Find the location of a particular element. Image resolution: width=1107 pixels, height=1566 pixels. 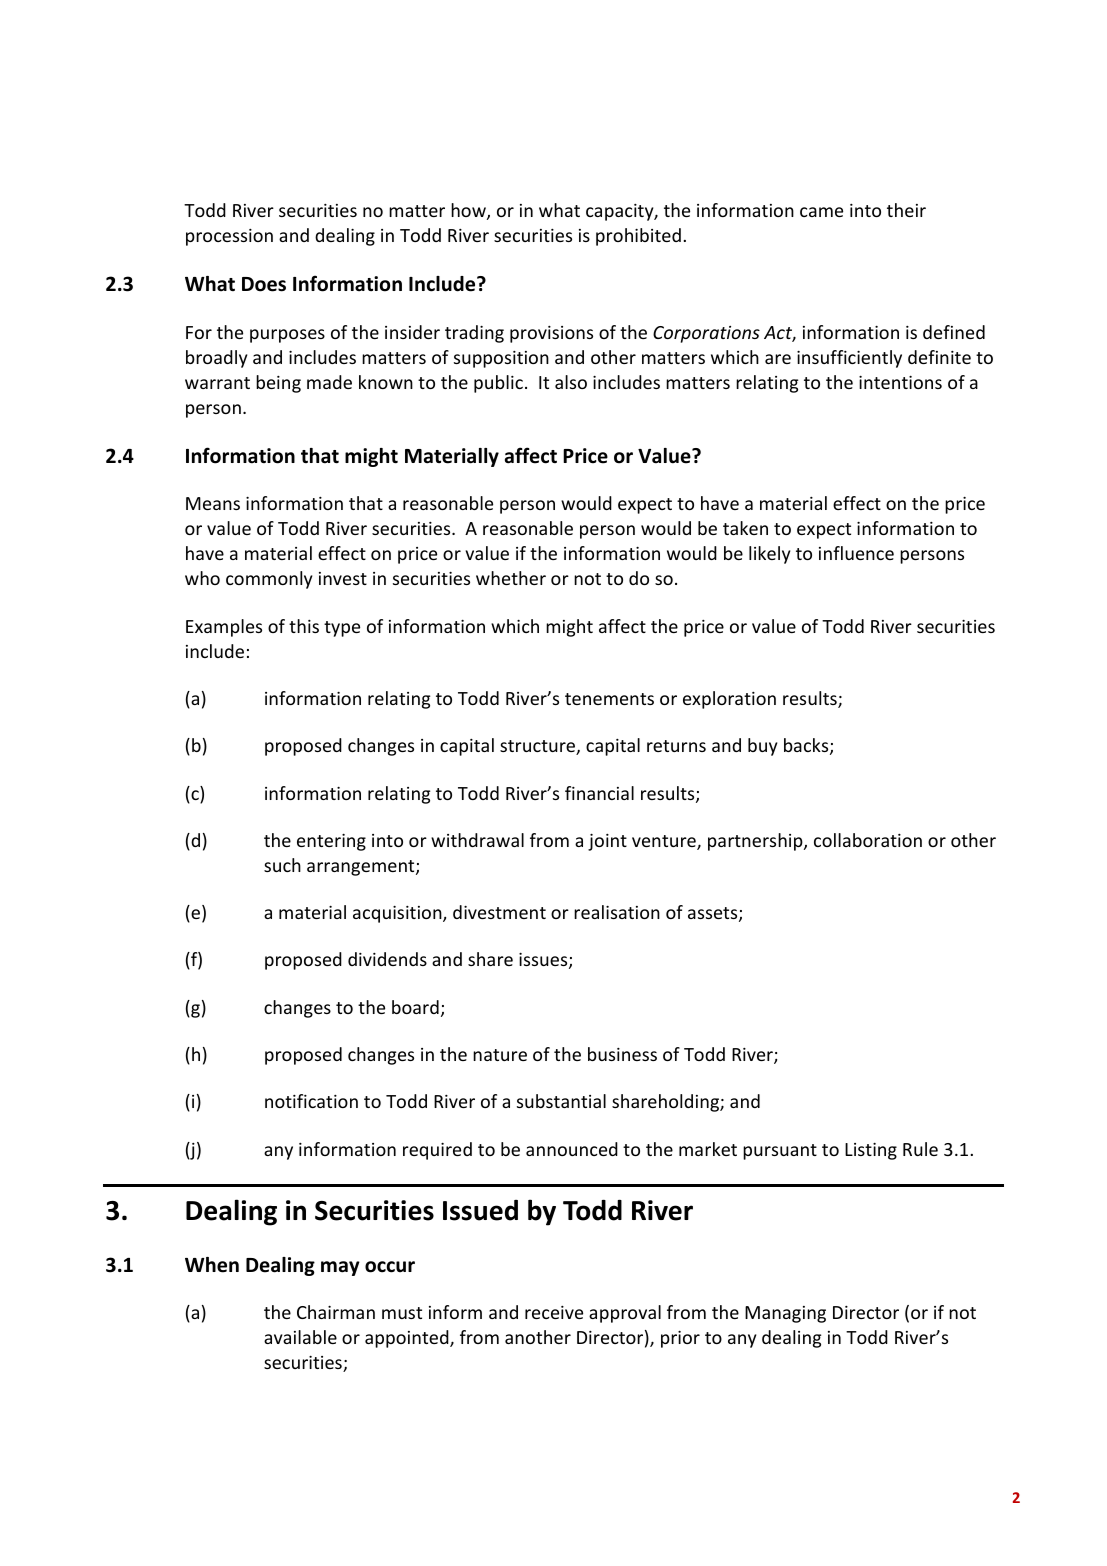

Does is located at coordinates (264, 284).
